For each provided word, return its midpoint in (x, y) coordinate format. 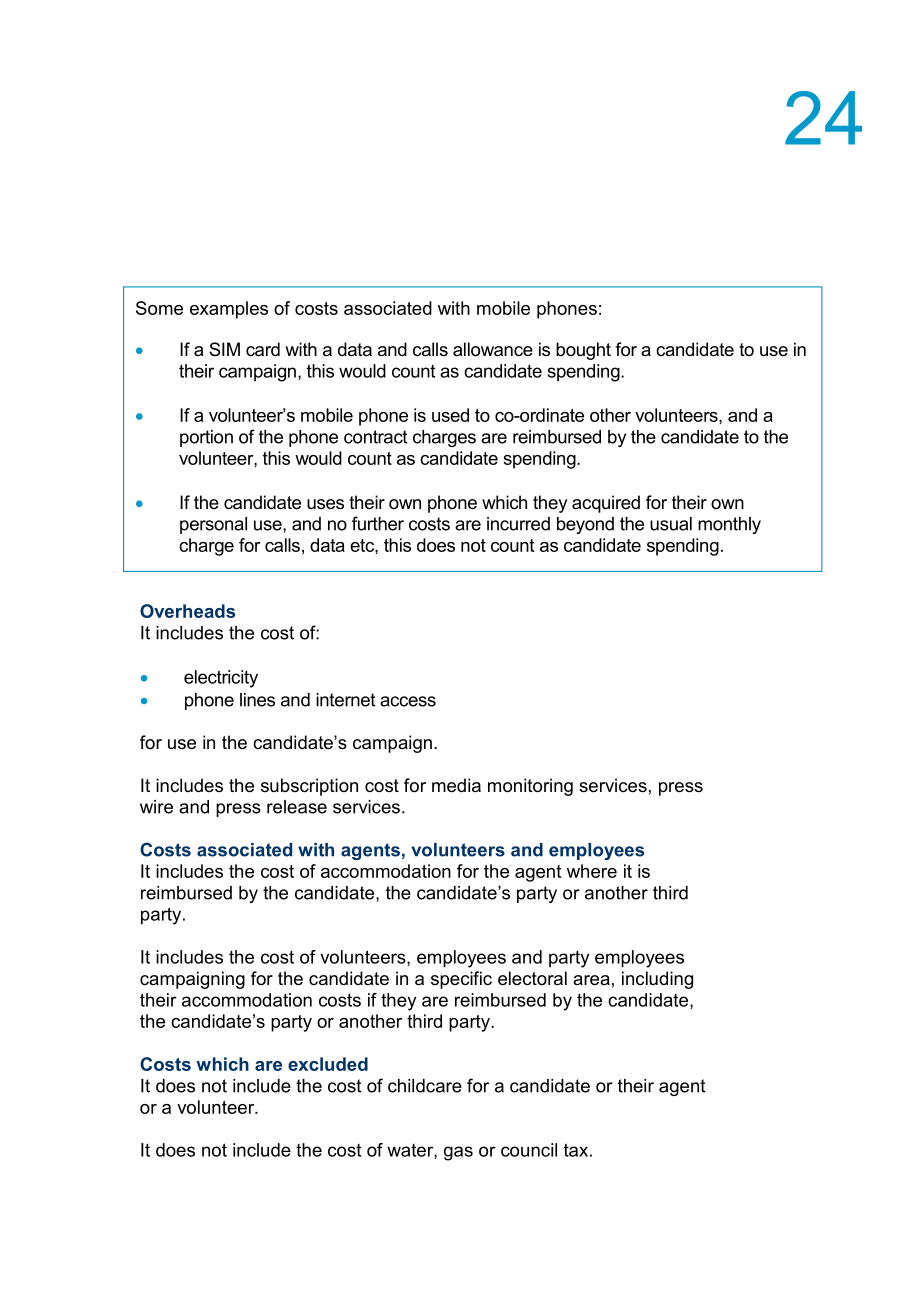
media (456, 785)
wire (156, 807)
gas (458, 1153)
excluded (328, 1064)
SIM (224, 349)
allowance (493, 349)
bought (583, 351)
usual (671, 524)
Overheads (187, 611)
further (378, 523)
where (592, 871)
